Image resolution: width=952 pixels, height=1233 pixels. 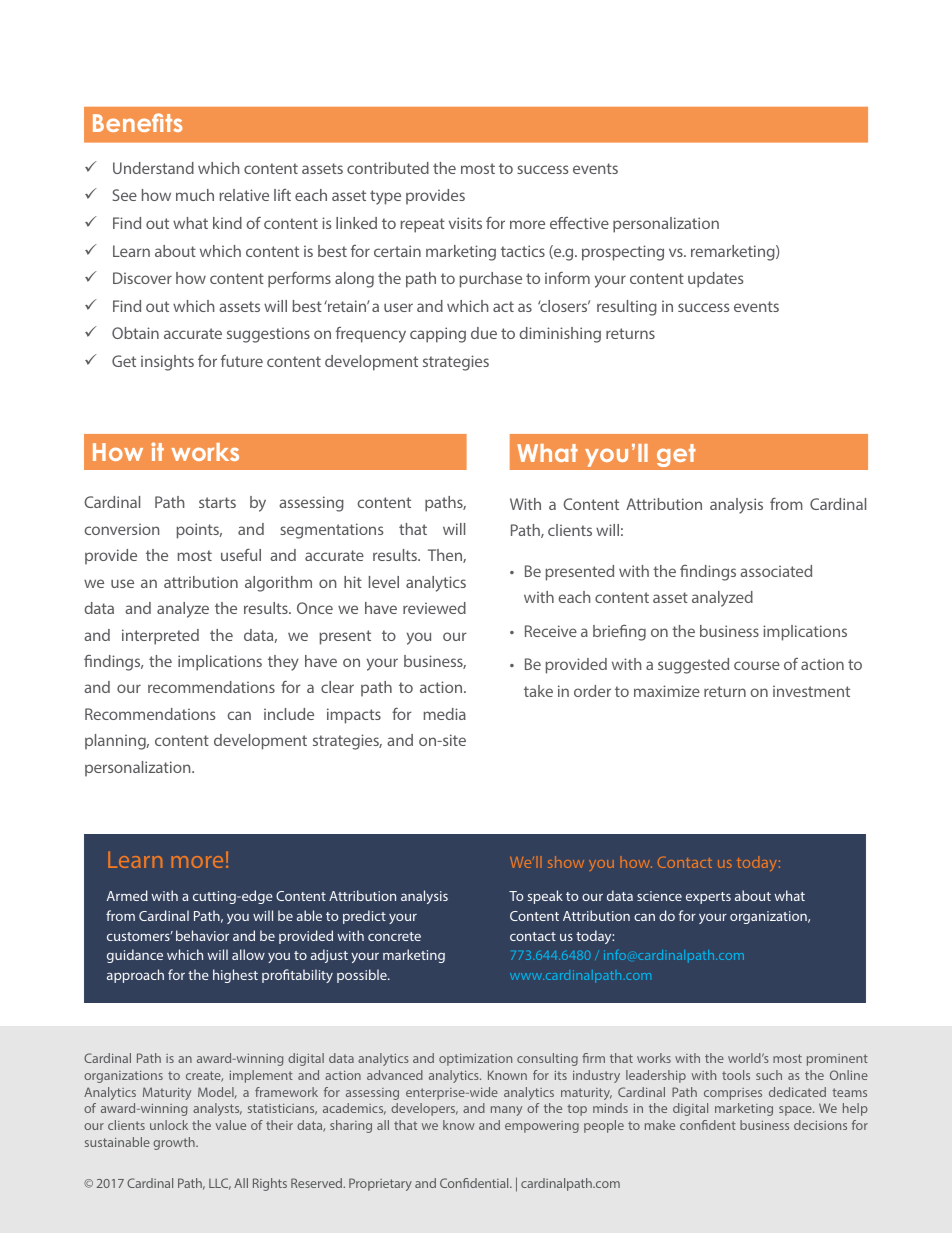 What do you see at coordinates (716, 280) in the screenshot?
I see `updates` at bounding box center [716, 280].
